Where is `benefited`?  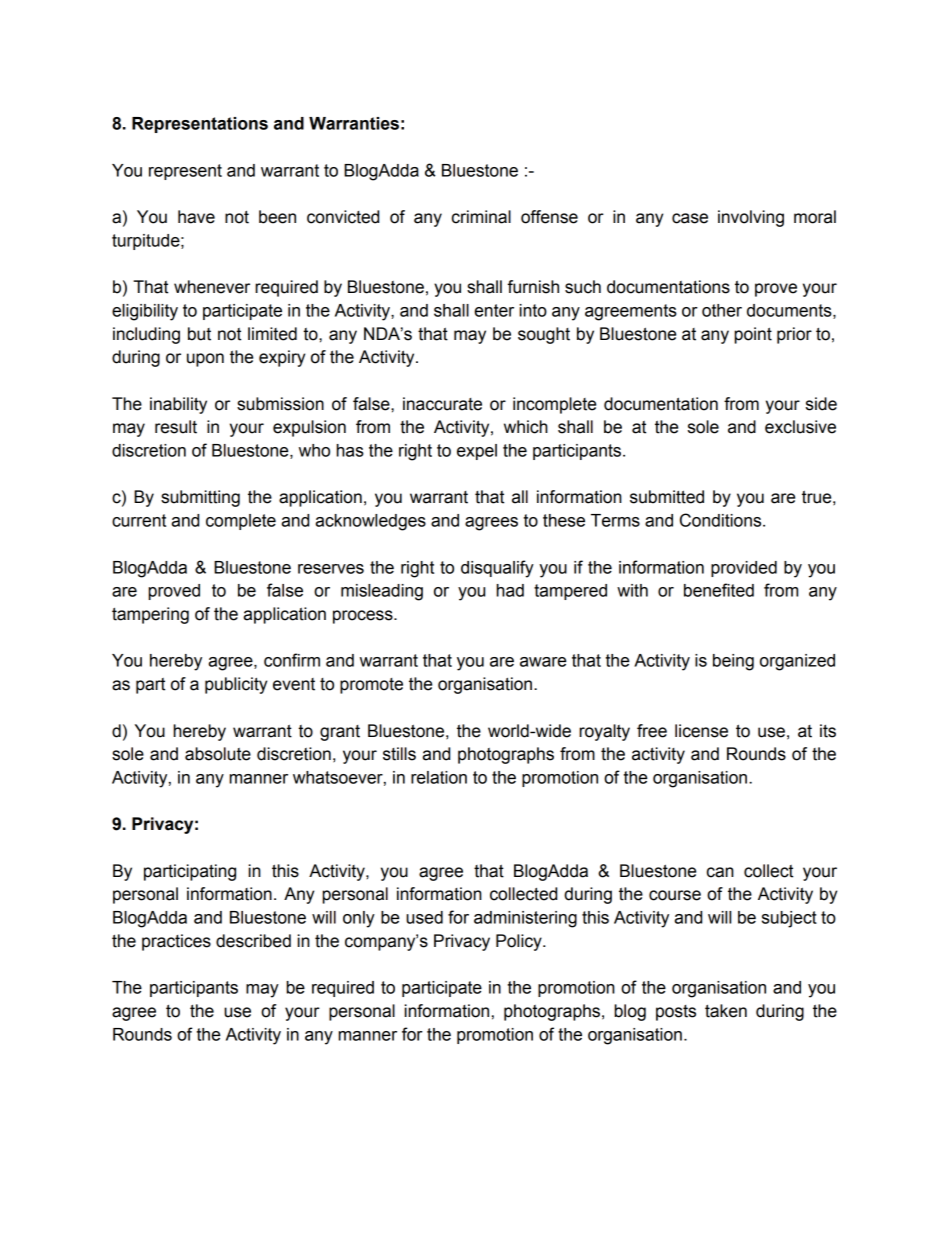
benefited is located at coordinates (719, 590).
